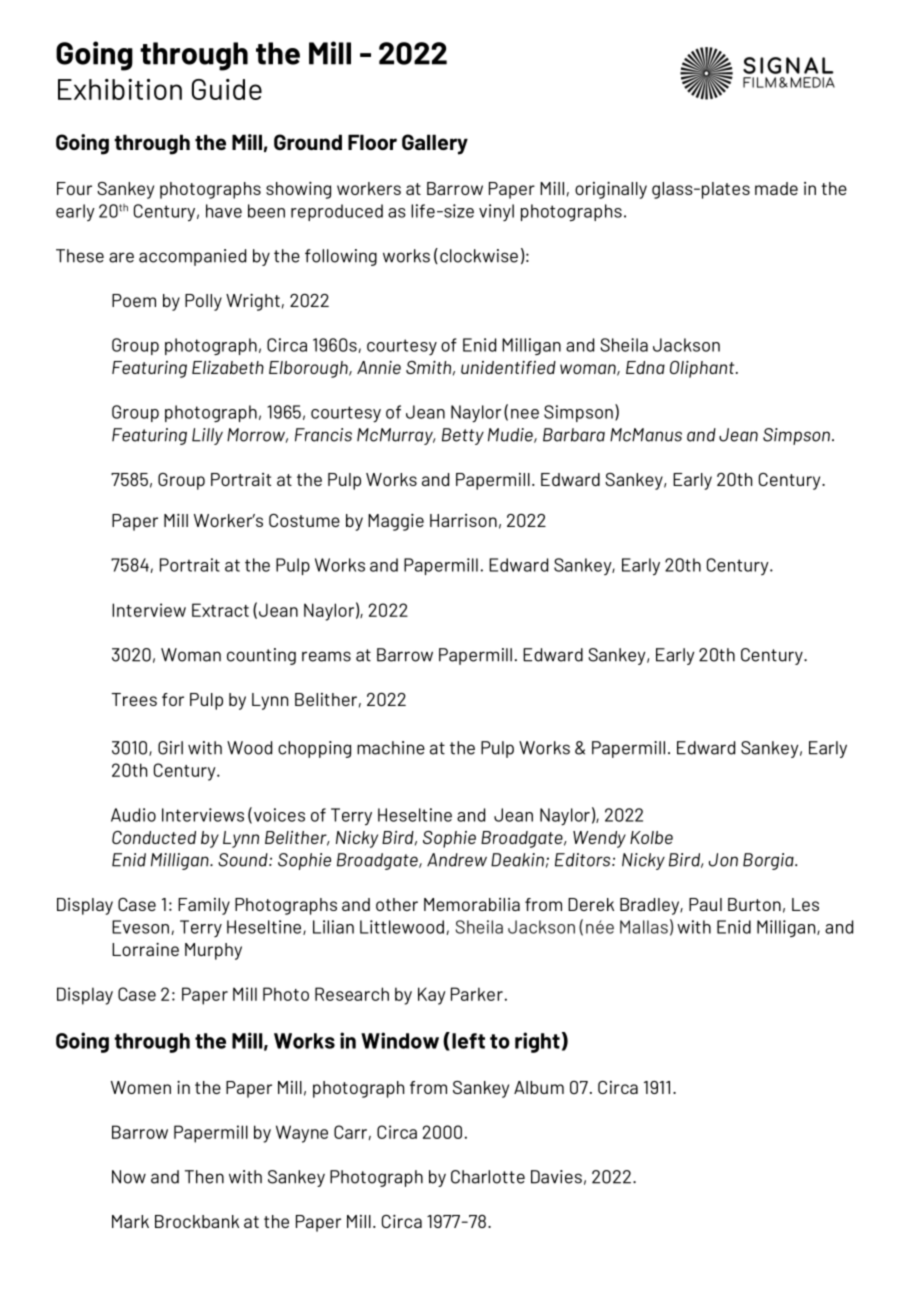 This page has height=1308, width=924. I want to click on Barbara, so click(574, 435).
